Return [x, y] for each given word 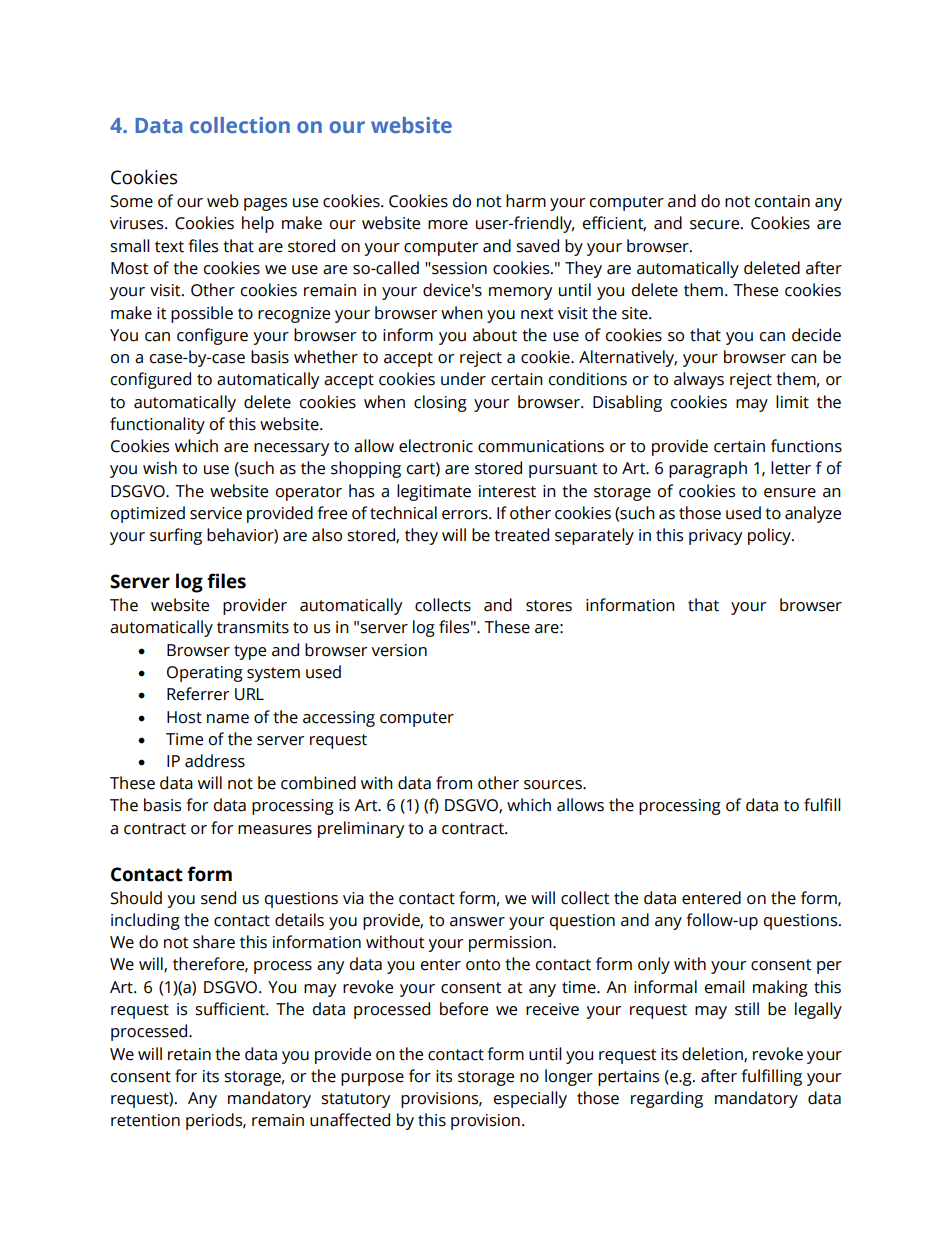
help [258, 224]
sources [554, 785]
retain [189, 1054]
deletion [713, 1054]
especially [530, 1099]
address [215, 761]
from [454, 783]
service [216, 513]
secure [716, 225]
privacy [715, 537]
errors [466, 515]
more [448, 225]
